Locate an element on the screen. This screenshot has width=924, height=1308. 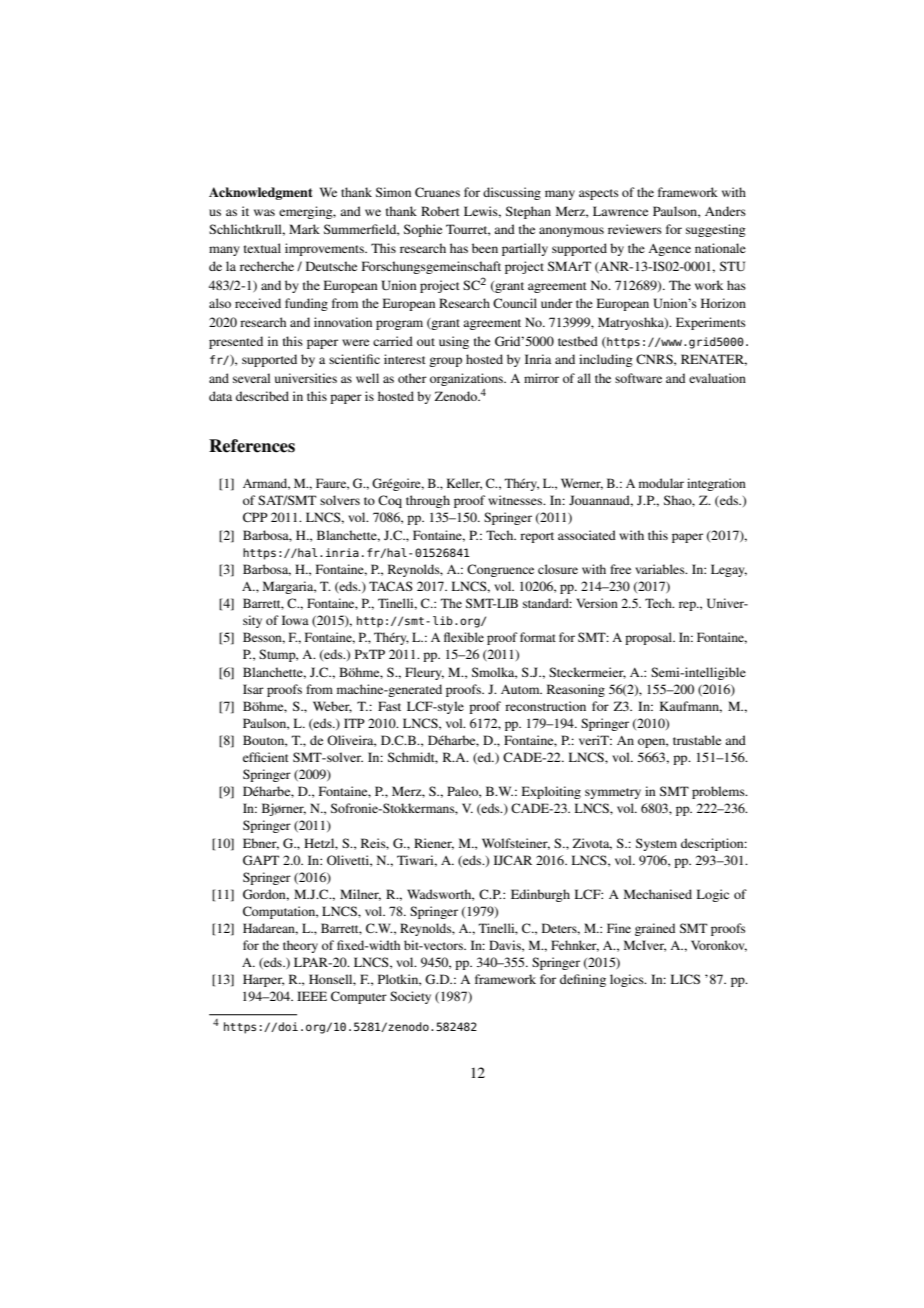
was is located at coordinates (264, 212).
